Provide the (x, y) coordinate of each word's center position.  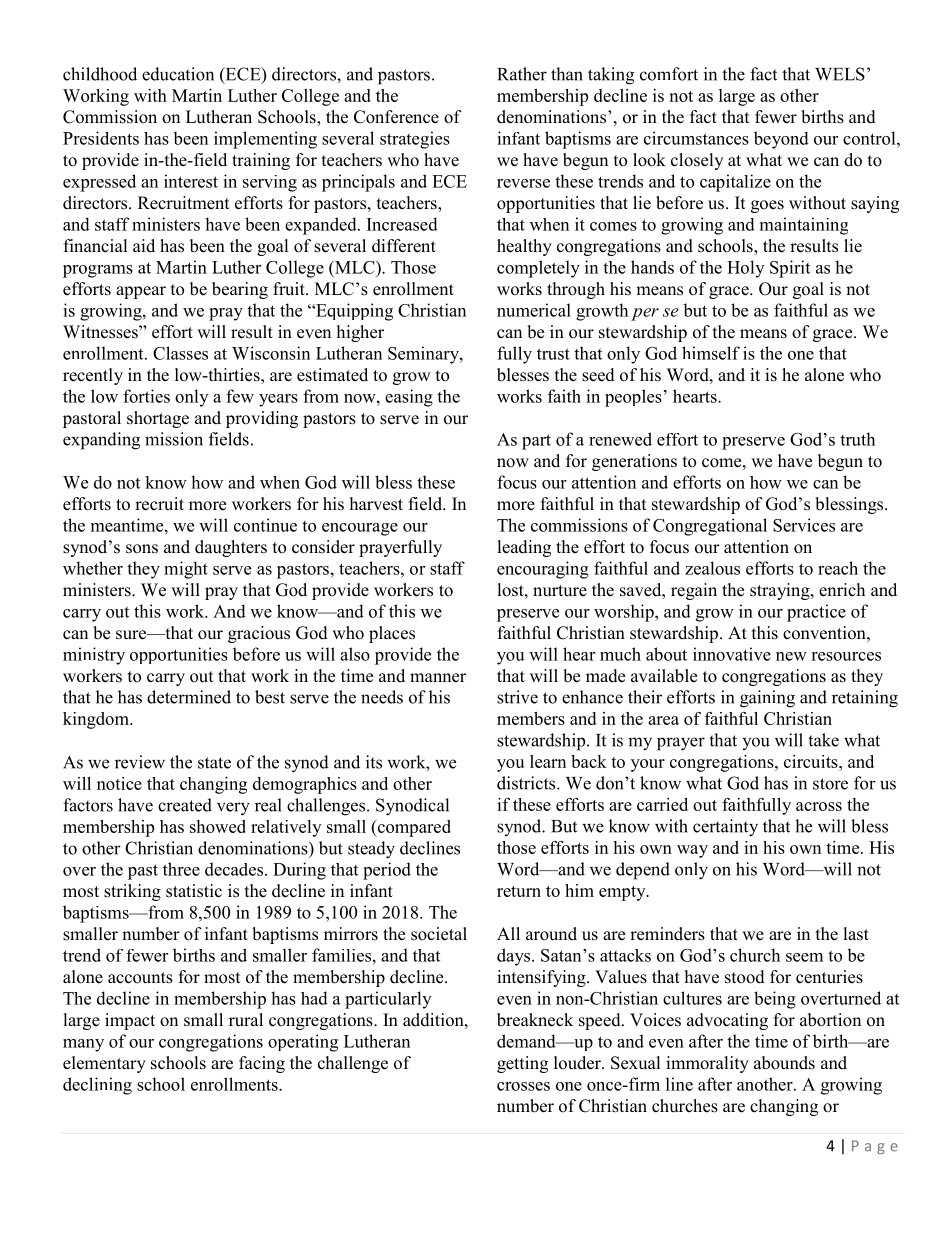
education (178, 74)
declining (97, 1086)
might (186, 570)
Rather (522, 74)
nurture (560, 591)
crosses (523, 1086)
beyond (781, 140)
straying (781, 591)
